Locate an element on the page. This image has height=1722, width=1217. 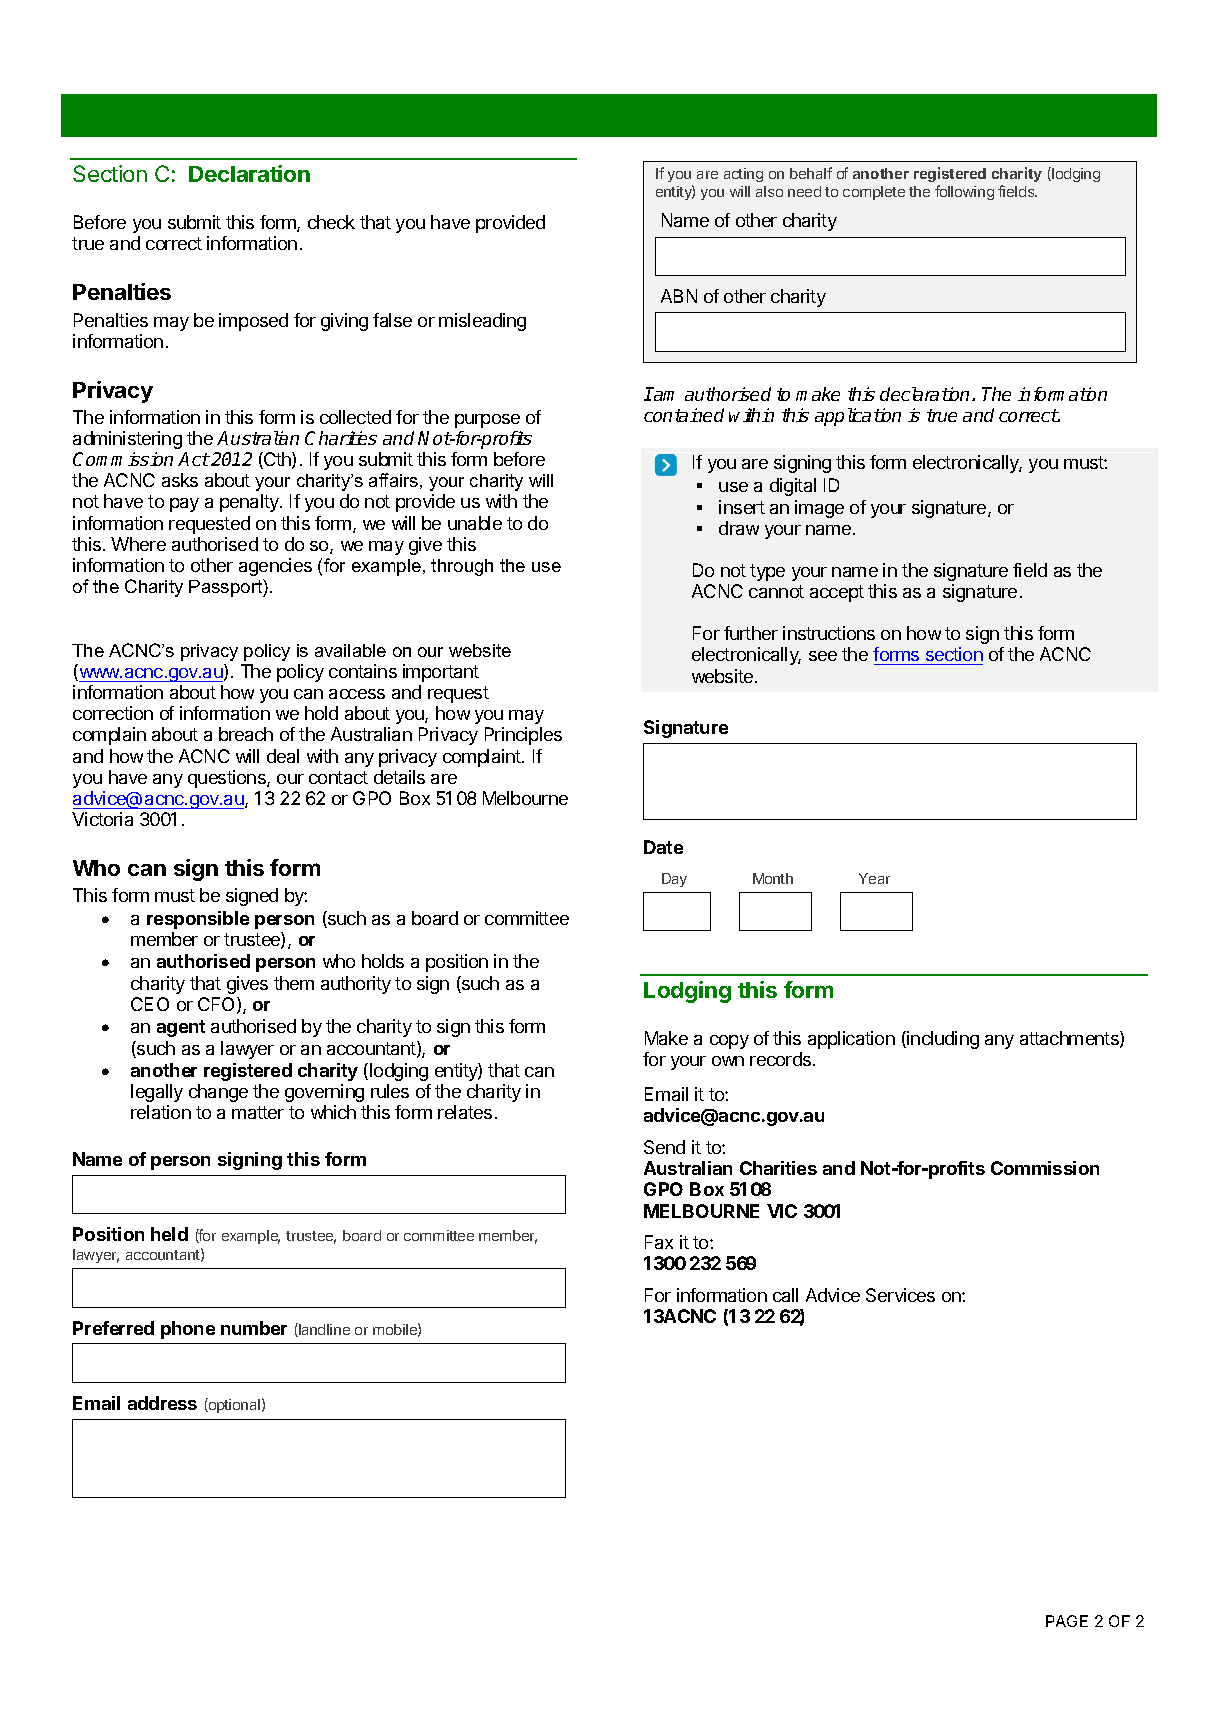
Principles is located at coordinates (523, 736).
